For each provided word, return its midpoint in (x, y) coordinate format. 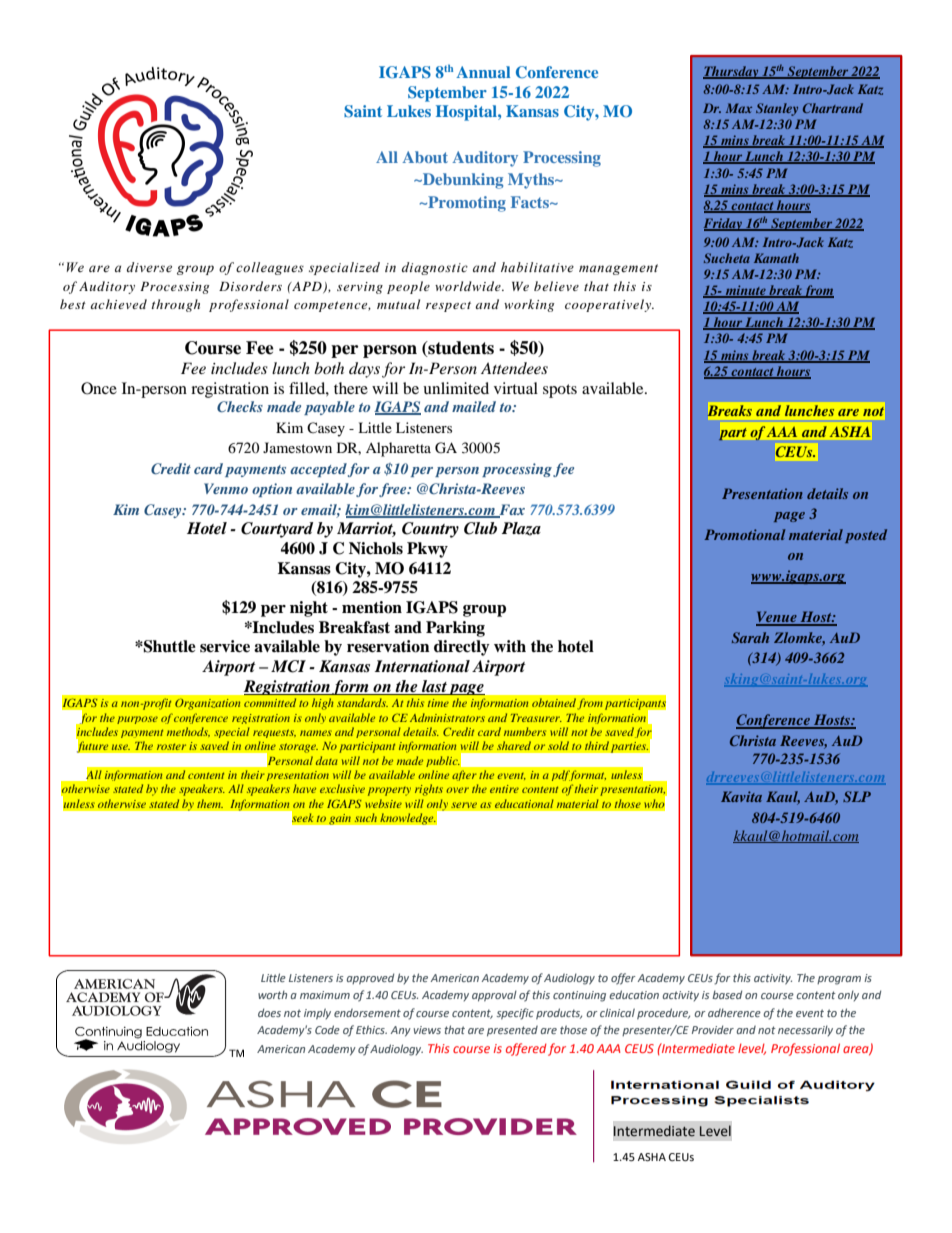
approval (494, 996)
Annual (483, 72)
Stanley (777, 109)
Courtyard (277, 530)
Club (480, 528)
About (425, 157)
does (269, 1012)
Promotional (745, 534)
